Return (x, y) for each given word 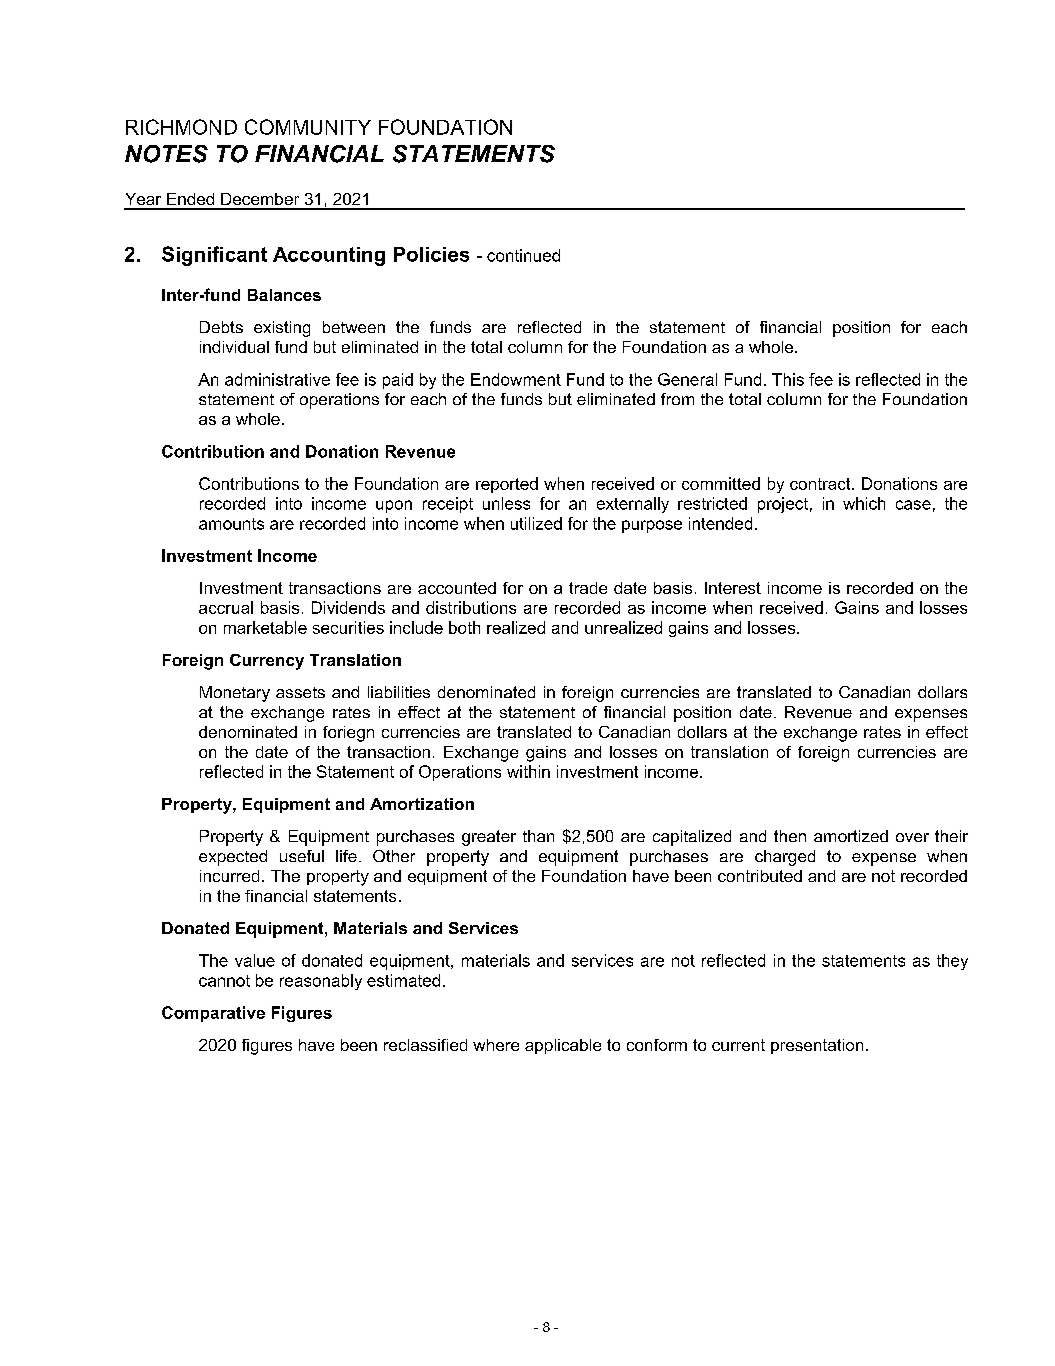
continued (523, 255)
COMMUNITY (308, 127)
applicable (563, 1046)
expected (233, 858)
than (538, 836)
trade (588, 588)
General (687, 379)
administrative (277, 379)
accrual (226, 607)
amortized (851, 836)
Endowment (516, 379)
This (788, 379)
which (864, 503)
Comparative (213, 1014)
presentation (817, 1046)
